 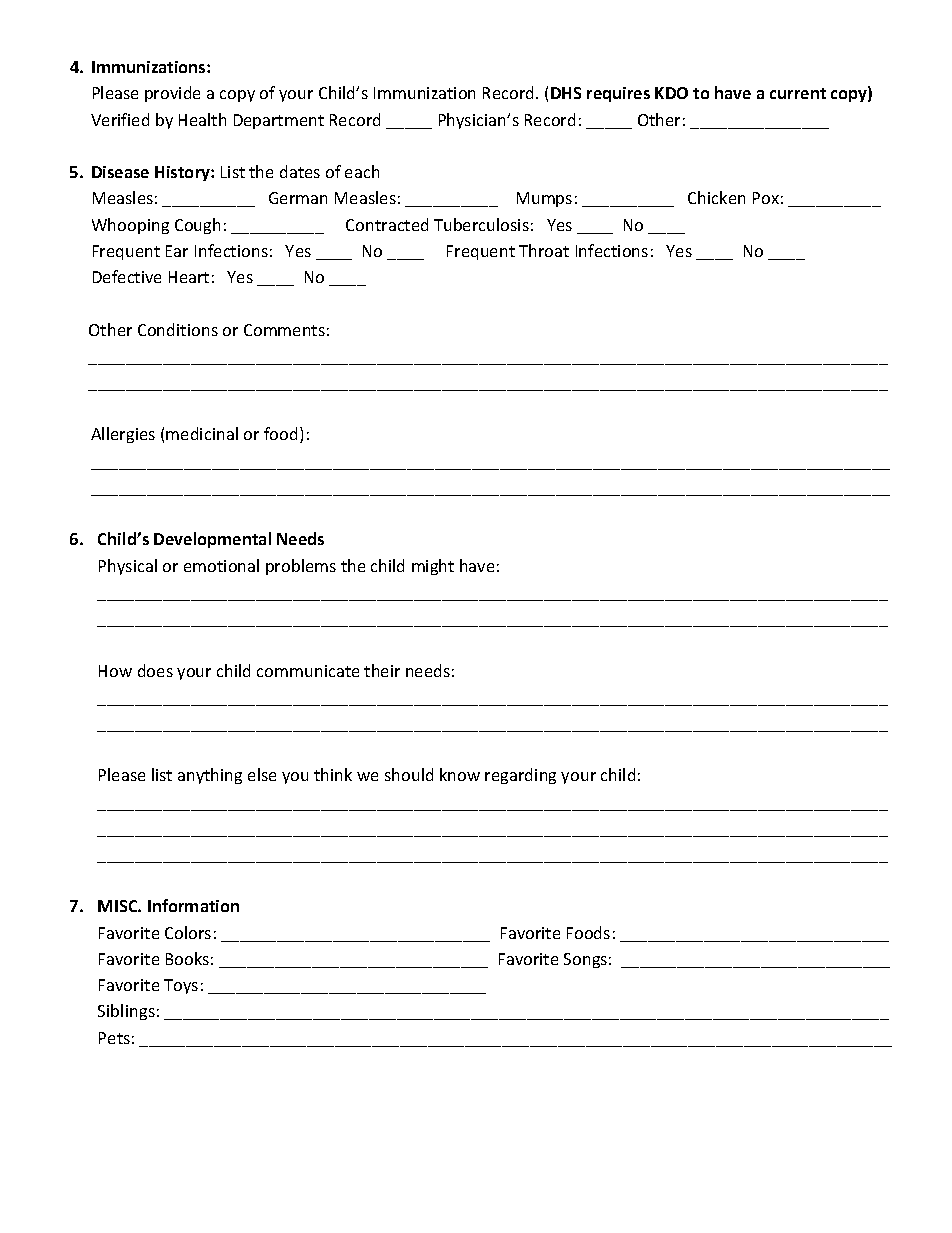 What do you see at coordinates (520, 776) in the page?
I see `regarding` at bounding box center [520, 776].
